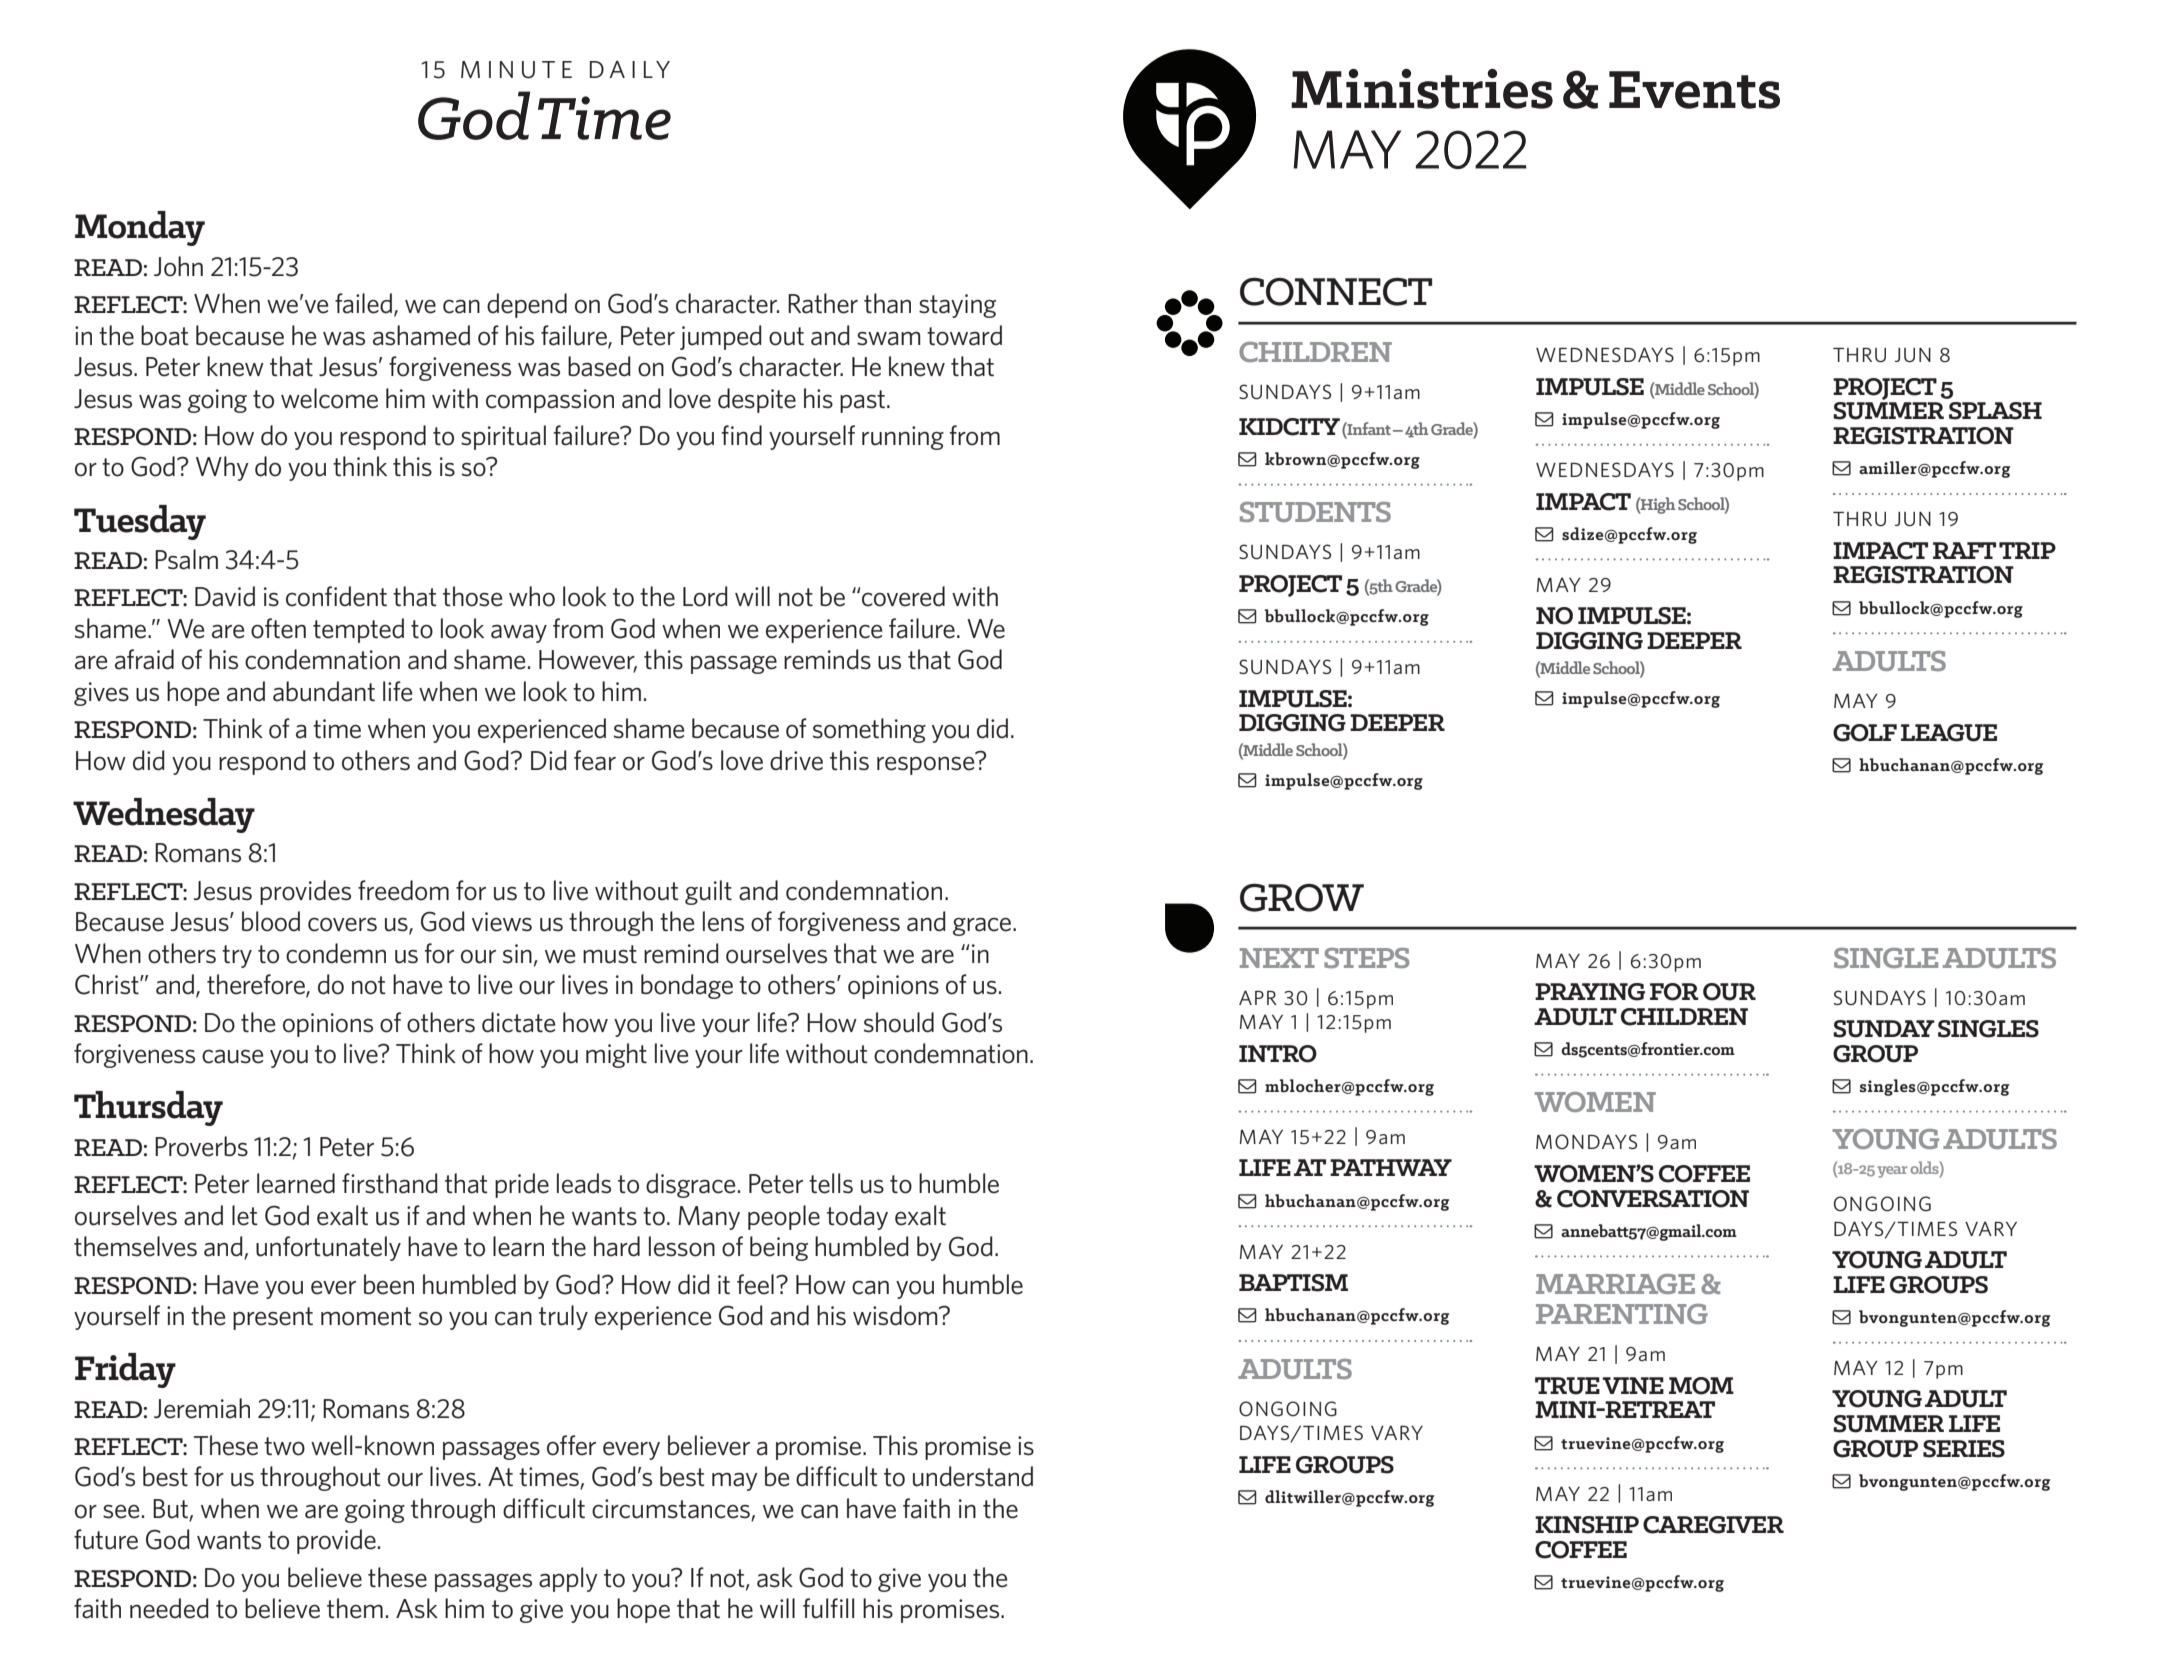 This page has height=1676, width=2169. What do you see at coordinates (973, 1476) in the page?
I see `understand` at bounding box center [973, 1476].
